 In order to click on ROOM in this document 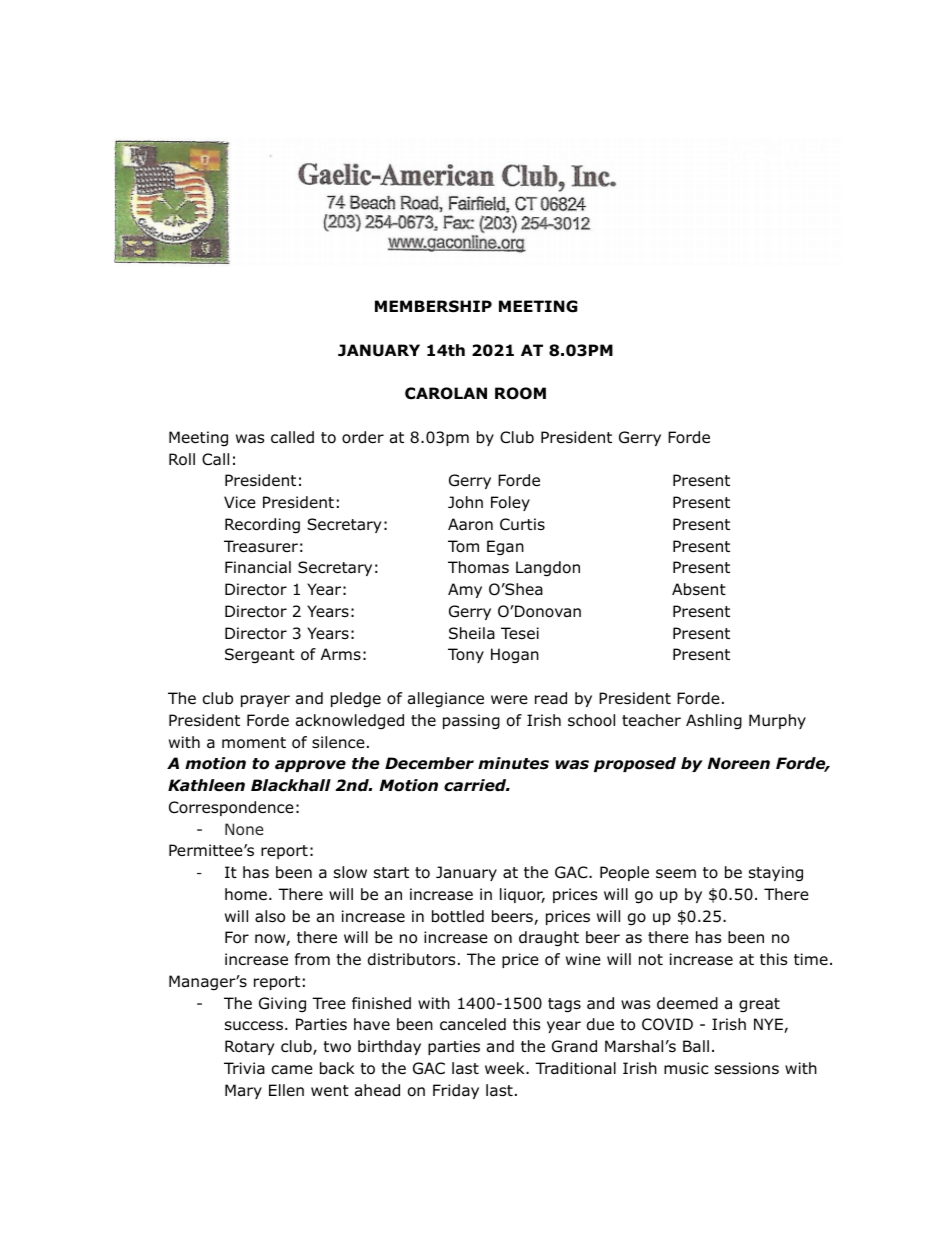, I will do `click(520, 393)`.
